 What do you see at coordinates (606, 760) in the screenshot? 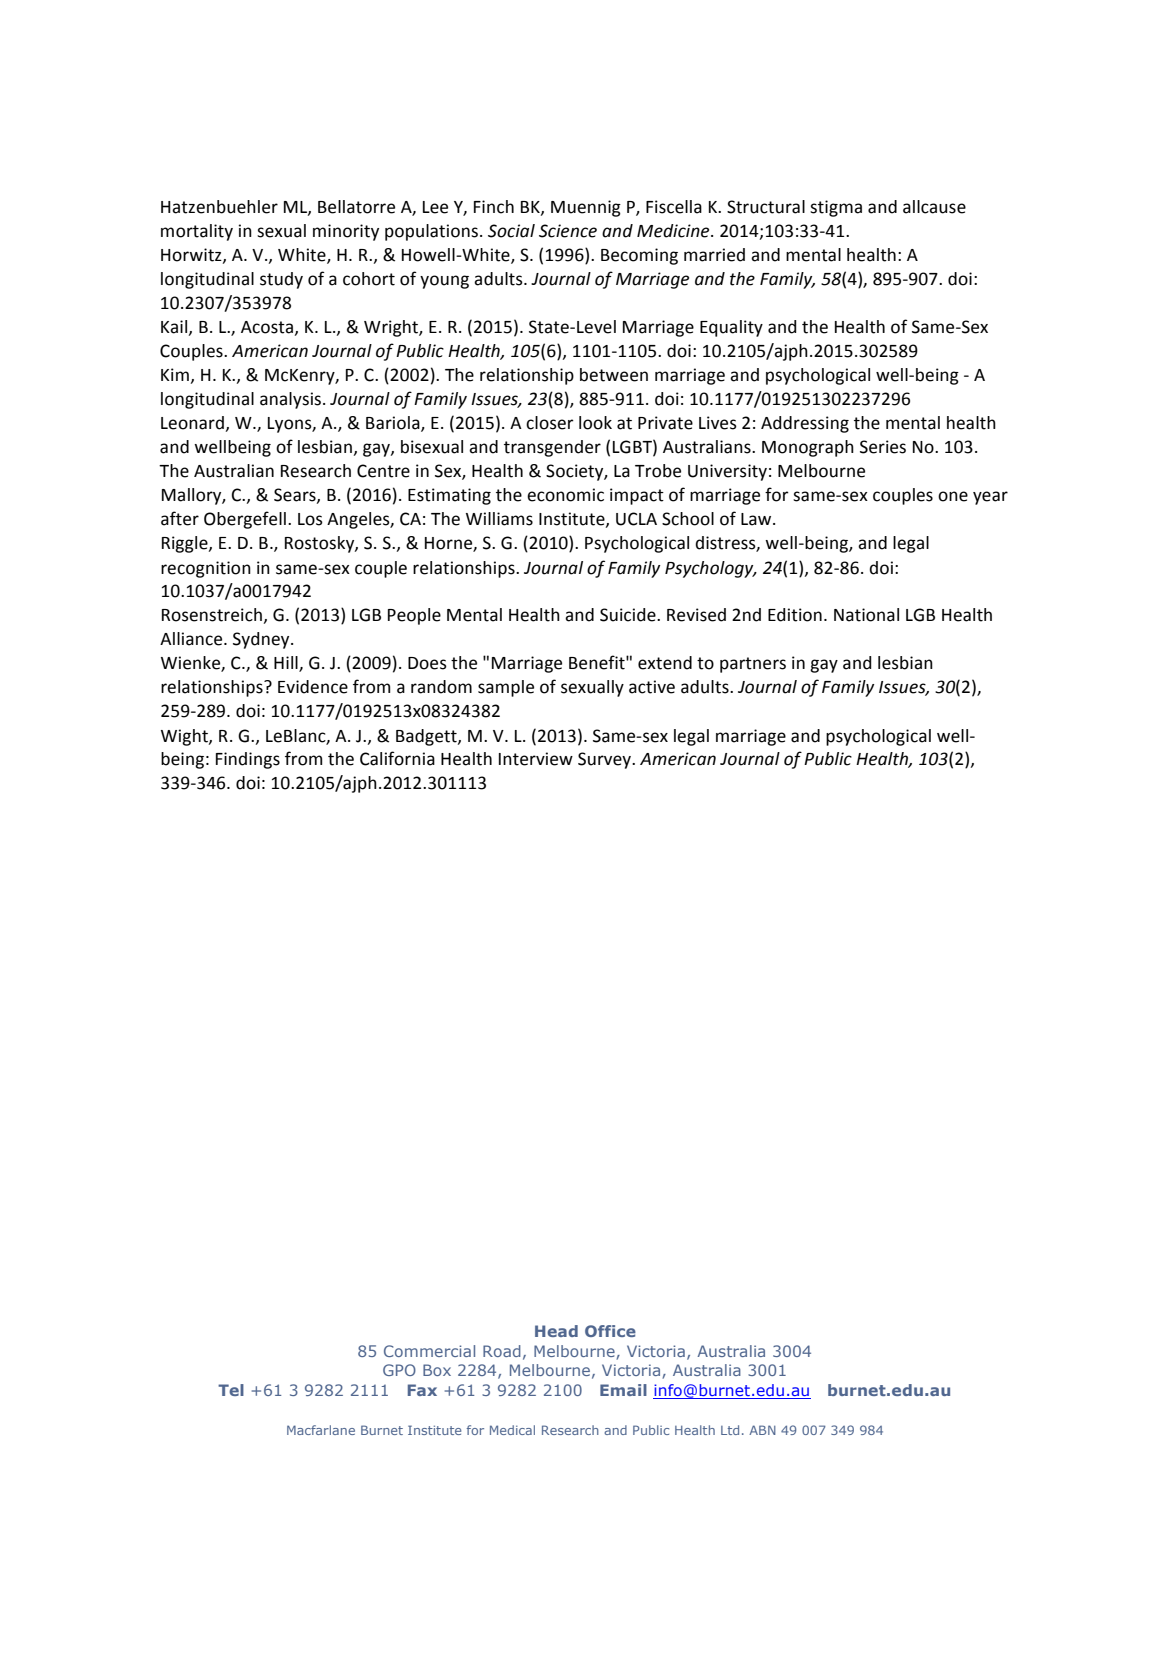
I see `Survey` at bounding box center [606, 760].
